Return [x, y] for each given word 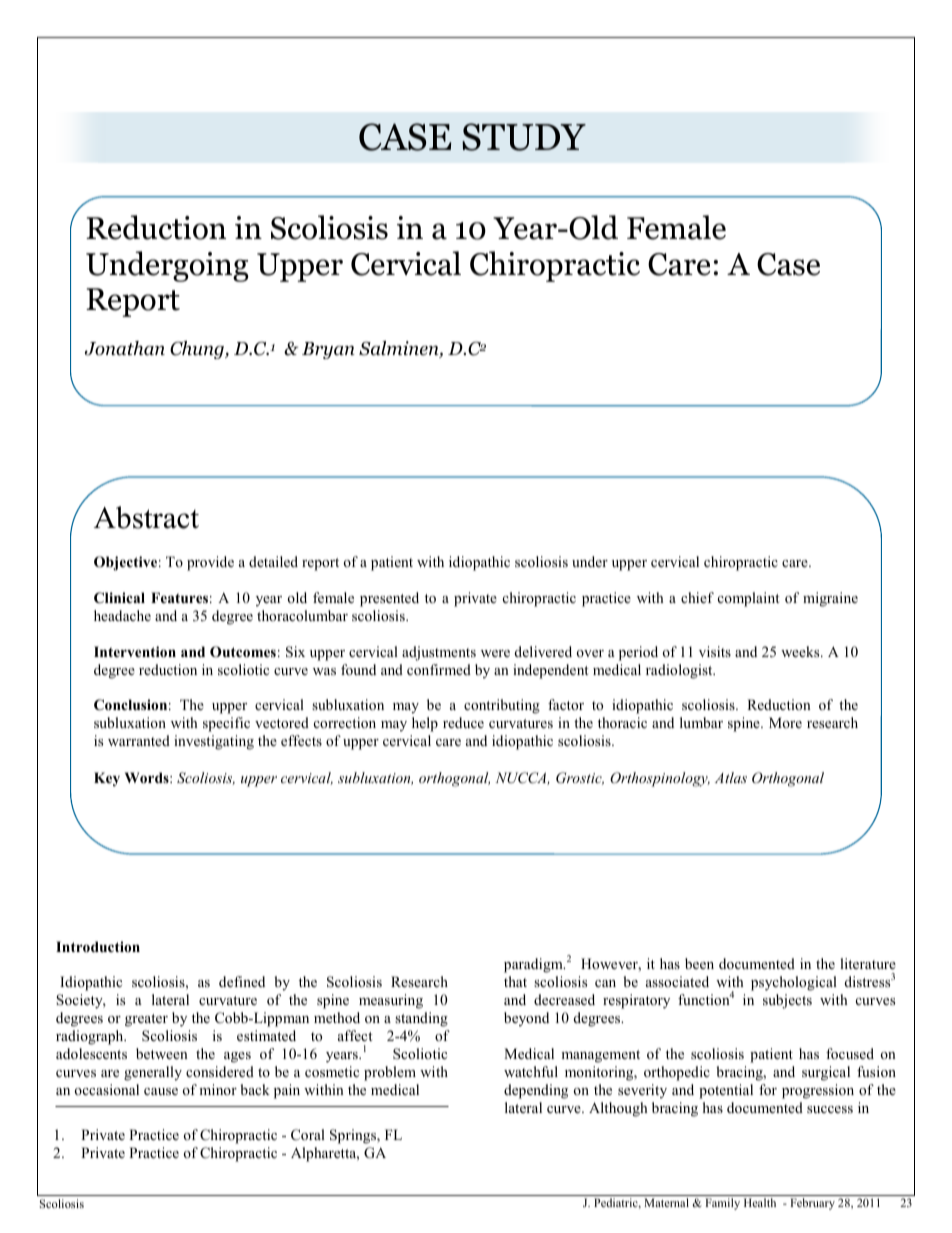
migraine [830, 599]
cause [161, 1091]
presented [389, 599]
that [515, 981]
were [495, 653]
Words [148, 778]
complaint [748, 599]
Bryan [328, 350]
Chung [198, 350]
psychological [794, 983]
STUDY [524, 137]
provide [210, 563]
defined [242, 981]
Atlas [731, 777]
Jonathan [125, 348]
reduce [463, 722]
